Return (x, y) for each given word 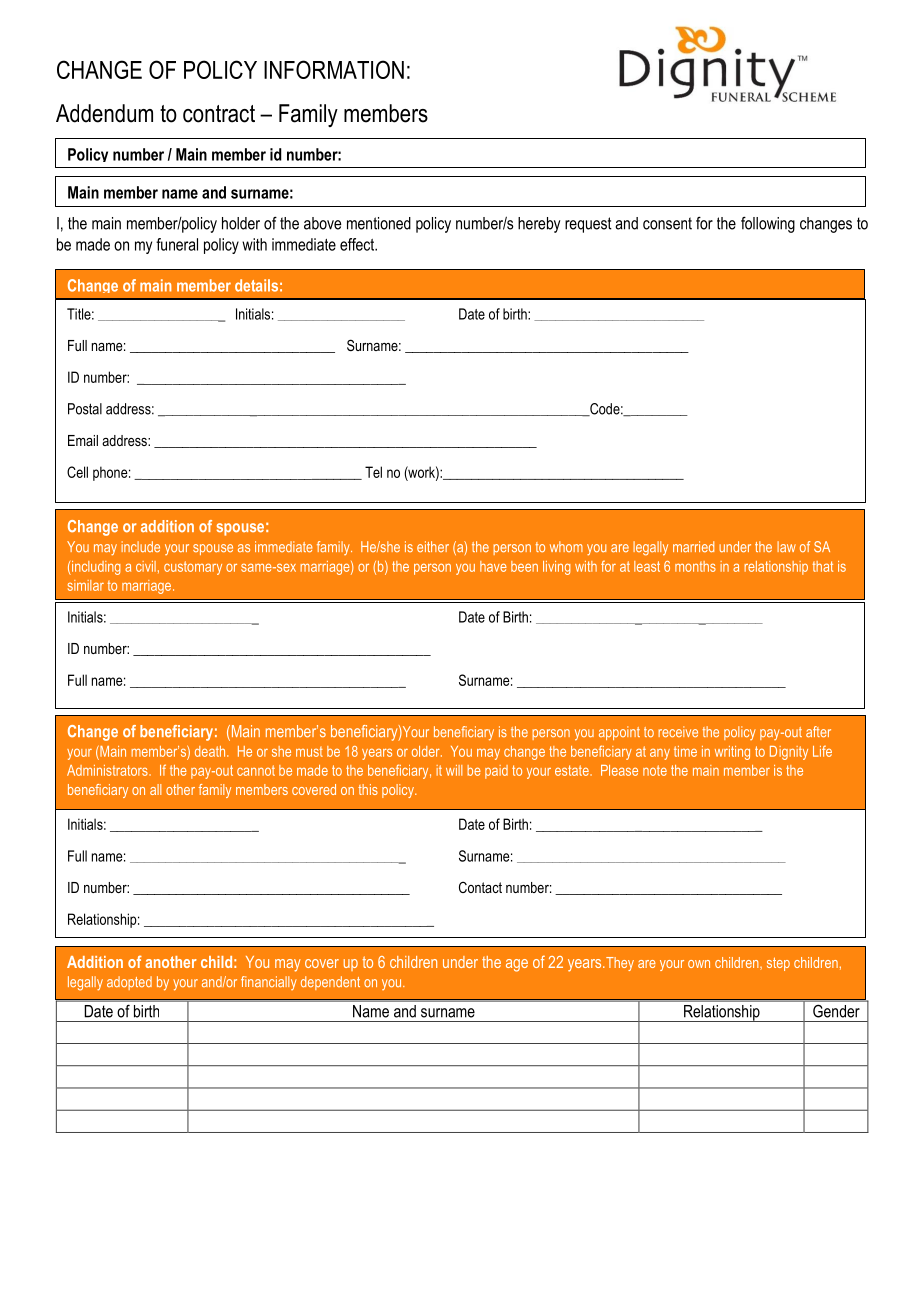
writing (732, 753)
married (693, 547)
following (768, 224)
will (454, 770)
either (433, 546)
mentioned (379, 223)
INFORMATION (334, 69)
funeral (177, 244)
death (211, 751)
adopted (129, 983)
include (140, 546)
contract (219, 114)
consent (667, 223)
